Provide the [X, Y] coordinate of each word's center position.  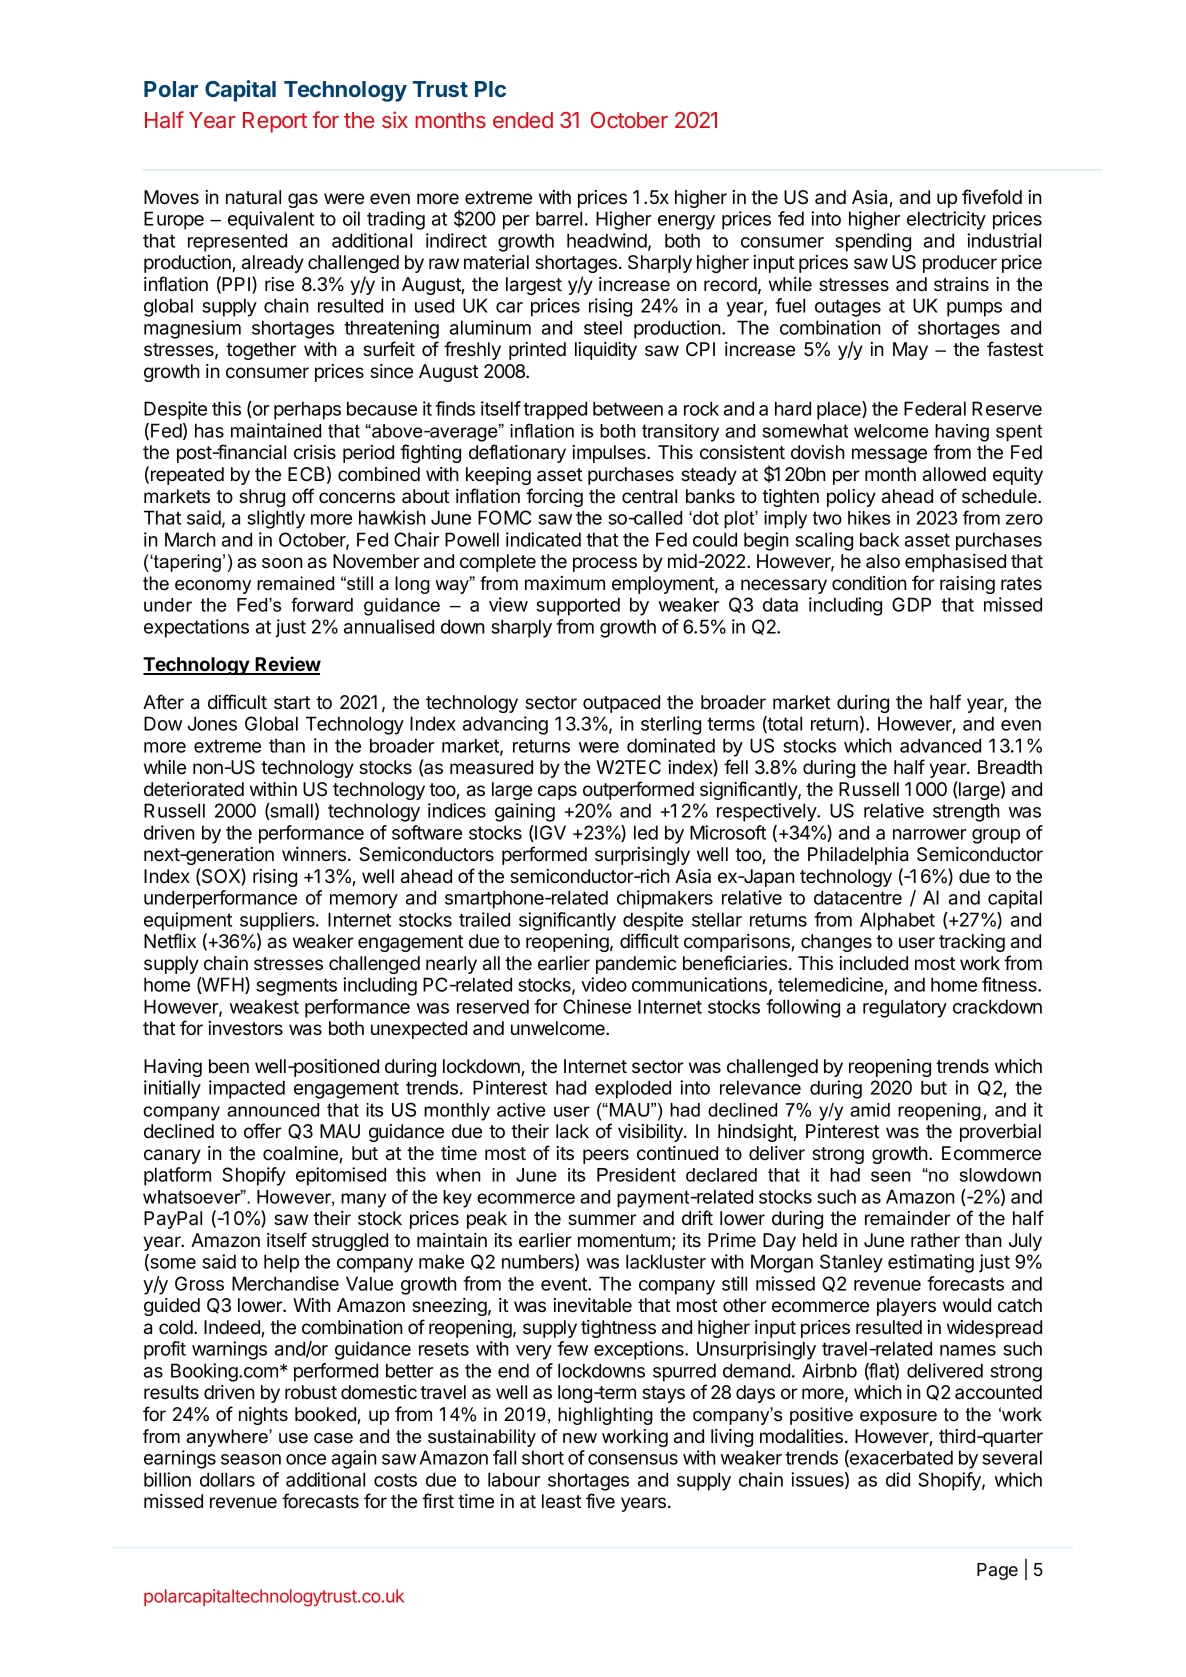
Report [275, 122]
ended [523, 120]
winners [315, 854]
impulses [610, 454]
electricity [946, 220]
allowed [954, 474]
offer [262, 1131]
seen [891, 1176]
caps [557, 792]
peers [606, 1156]
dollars [227, 1479]
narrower [929, 834]
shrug [262, 498]
